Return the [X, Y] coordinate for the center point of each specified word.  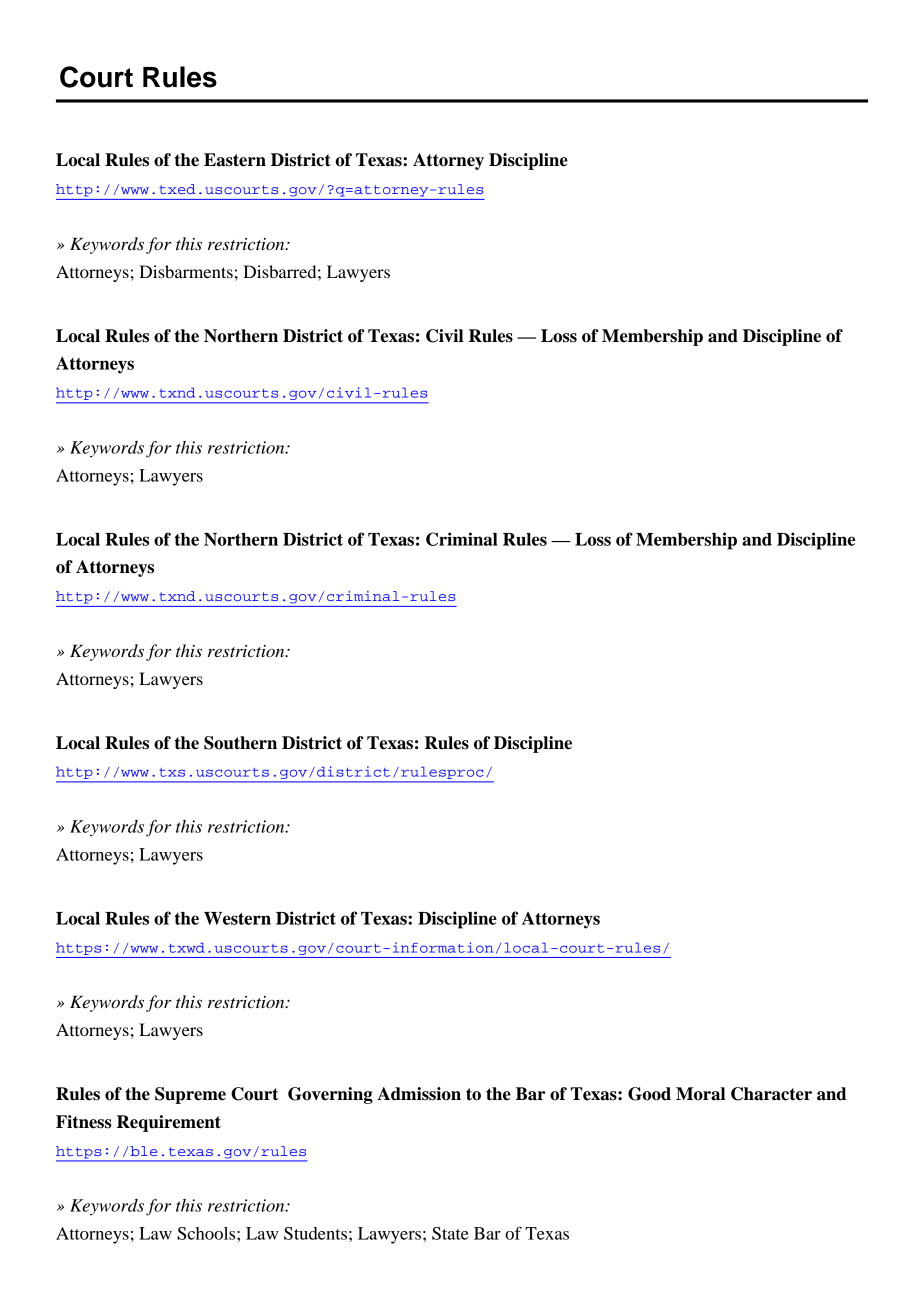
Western [237, 918]
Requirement [169, 1123]
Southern [240, 743]
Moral [700, 1094]
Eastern [235, 160]
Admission [419, 1094]
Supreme [190, 1095]
